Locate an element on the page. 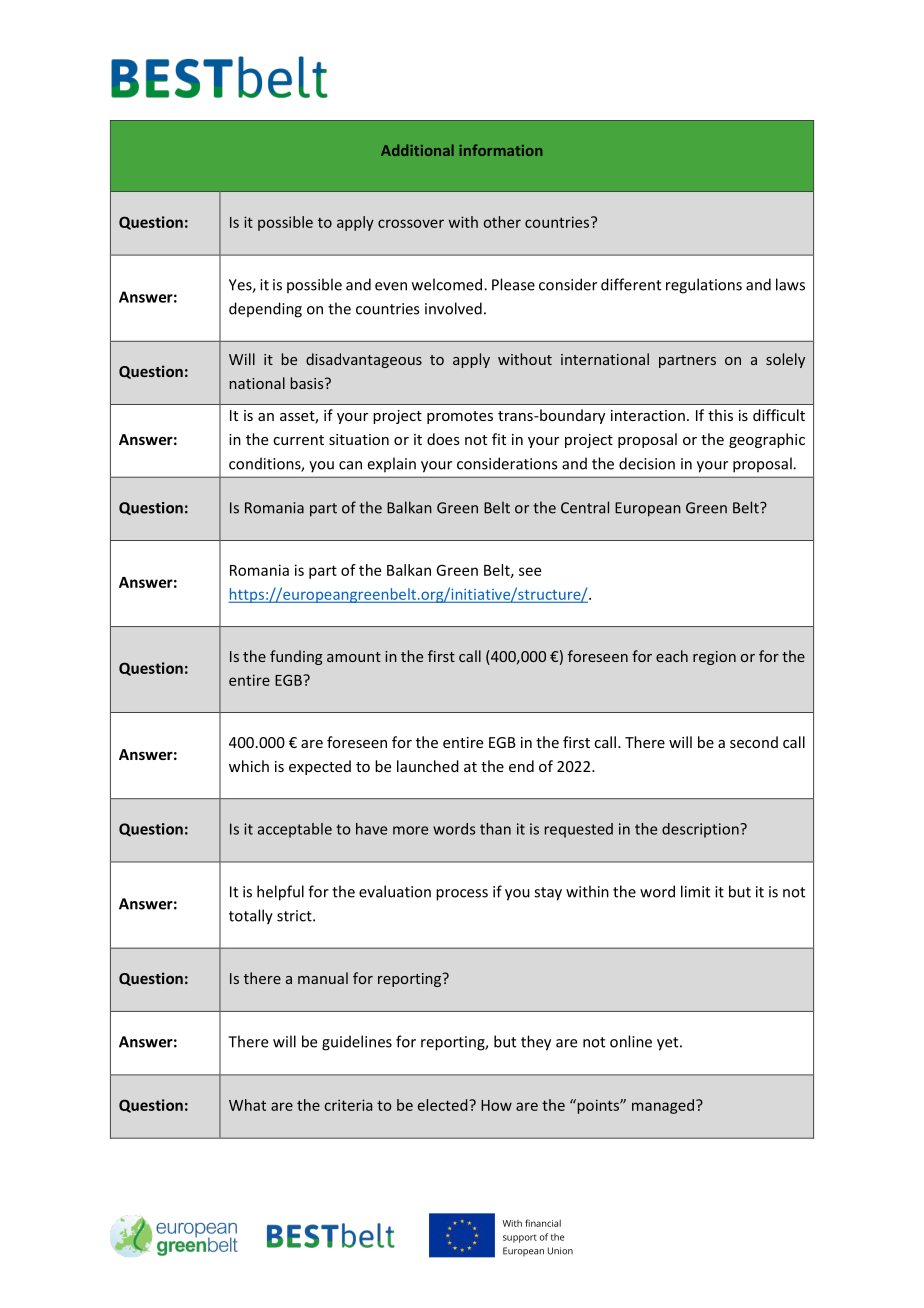 The width and height of the page is (924, 1308). information is located at coordinates (500, 150).
